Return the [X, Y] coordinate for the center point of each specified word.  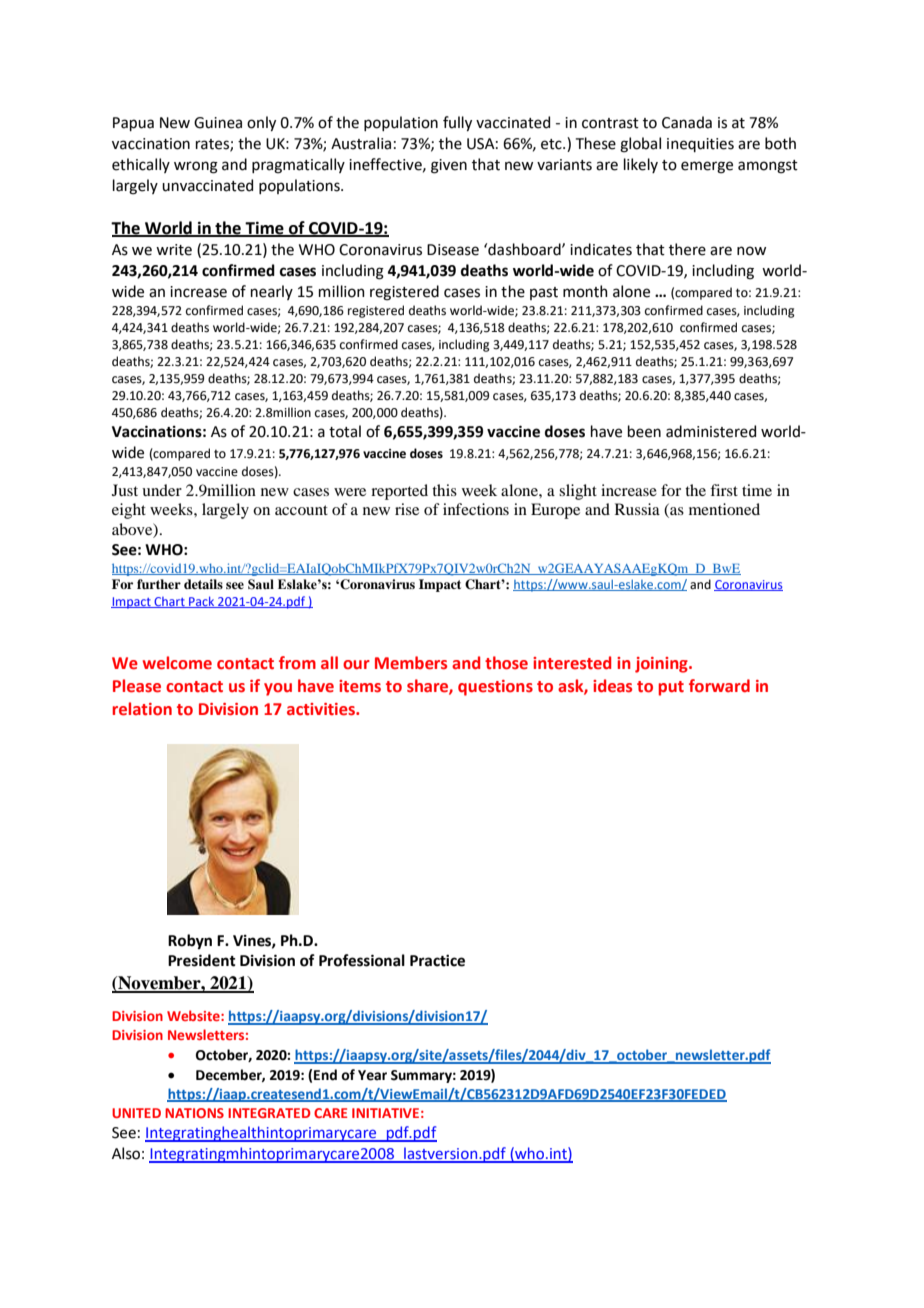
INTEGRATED [269, 1113]
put [671, 688]
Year [372, 1075]
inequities [700, 145]
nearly [272, 292]
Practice [437, 961]
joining [662, 665]
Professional [362, 960]
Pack [202, 602]
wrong [196, 167]
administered [711, 431]
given [449, 166]
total [345, 431]
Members [411, 663]
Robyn [190, 941]
